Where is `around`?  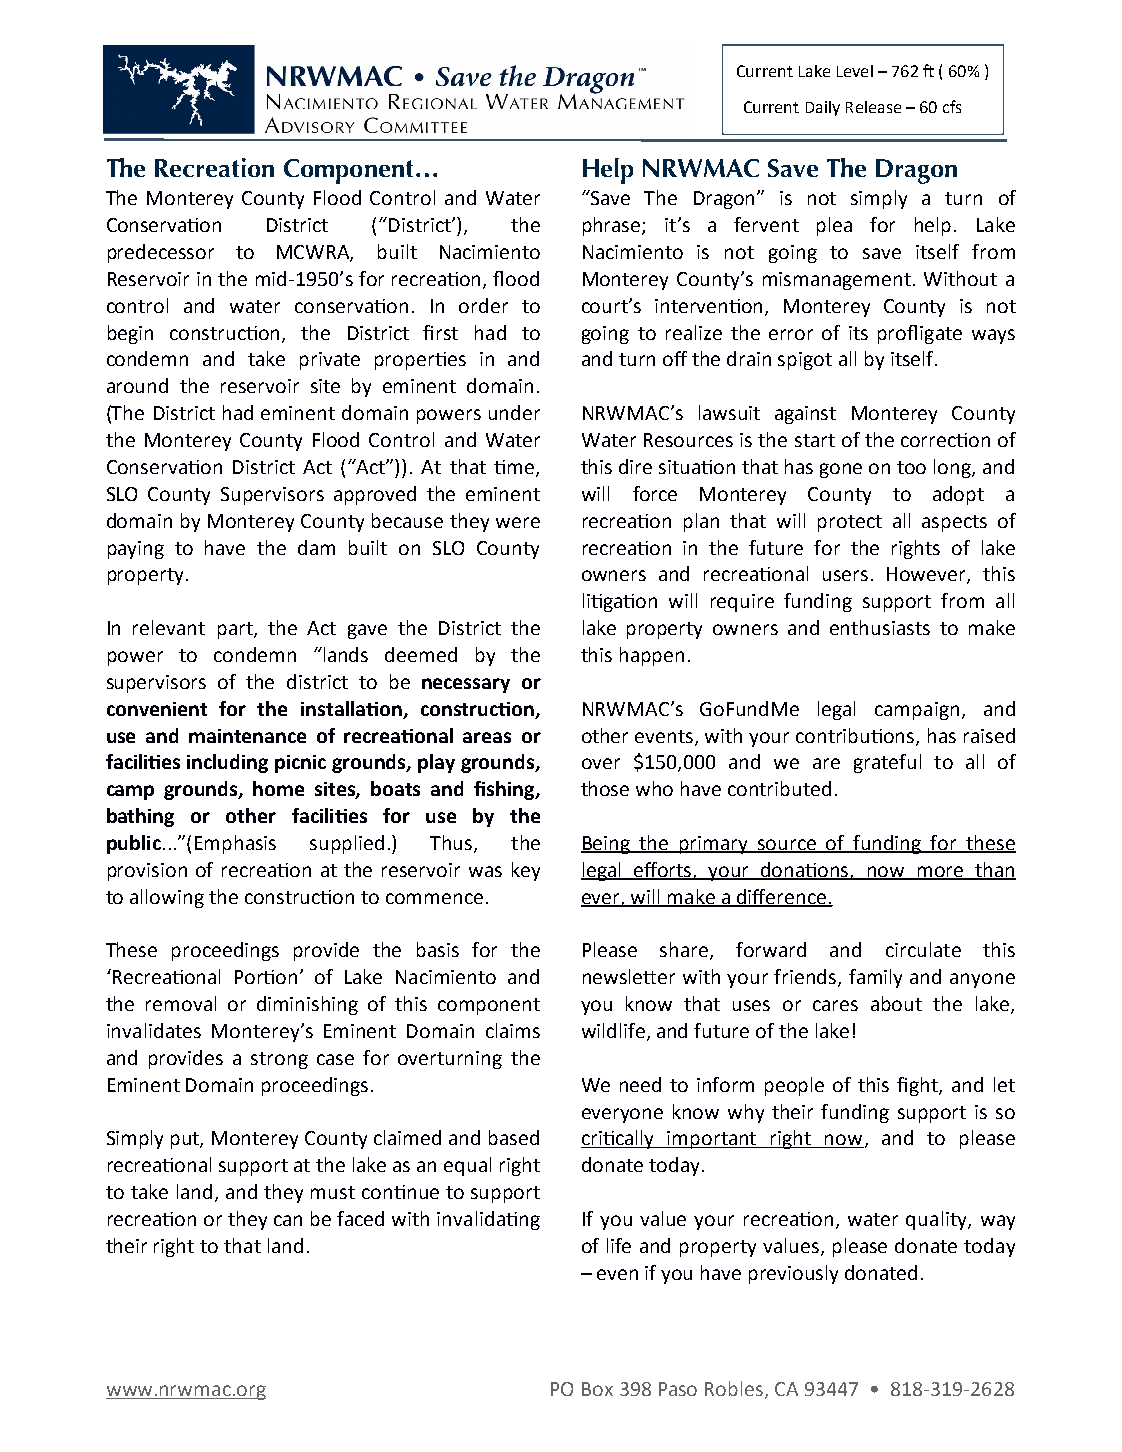
around is located at coordinates (137, 385).
